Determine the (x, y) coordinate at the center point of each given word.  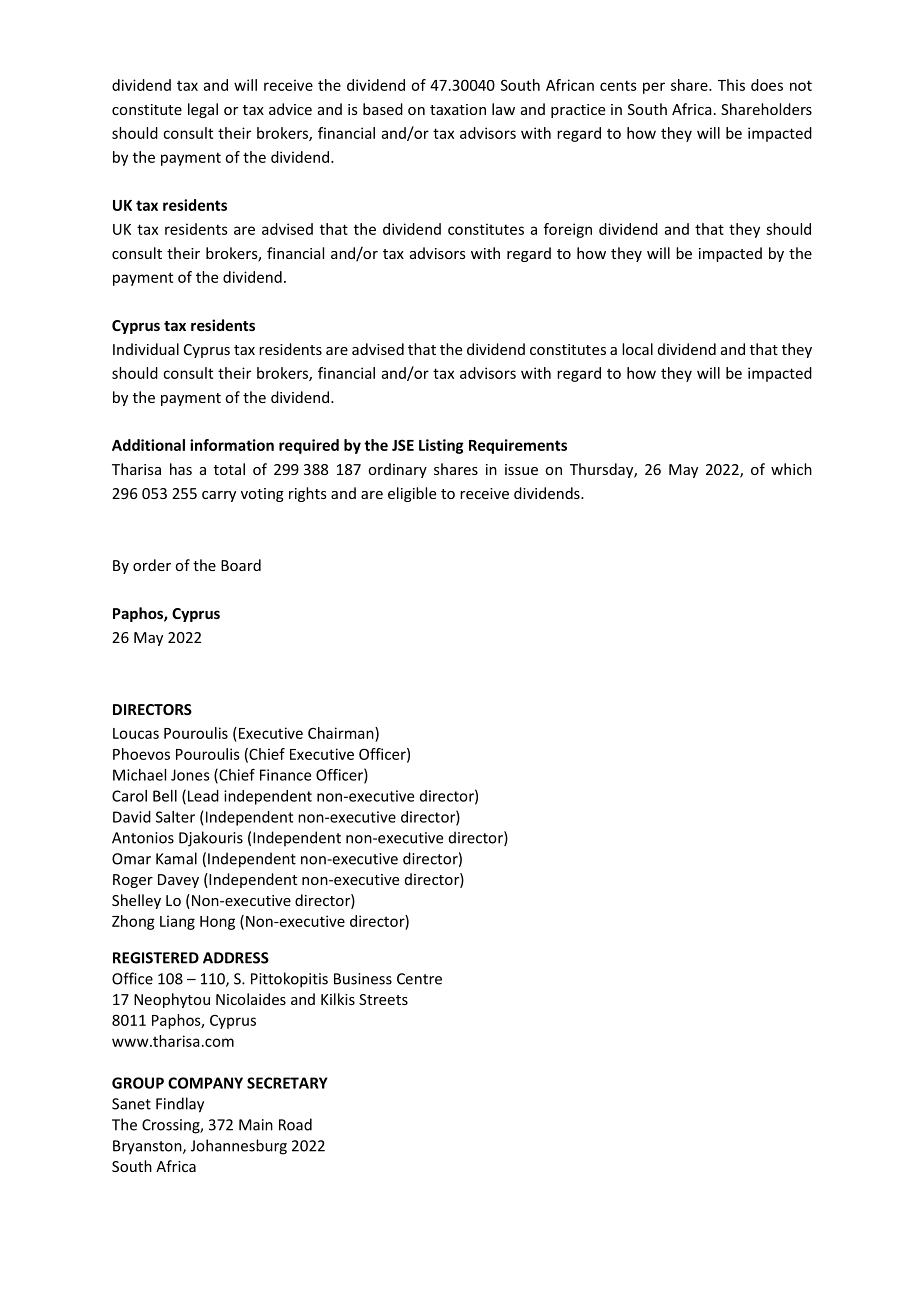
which (791, 469)
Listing (441, 446)
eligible (412, 494)
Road (295, 1124)
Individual (146, 349)
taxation (458, 109)
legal (203, 110)
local (637, 349)
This (731, 85)
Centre (419, 979)
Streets (383, 999)
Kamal (176, 858)
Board (241, 565)
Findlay (180, 1105)
